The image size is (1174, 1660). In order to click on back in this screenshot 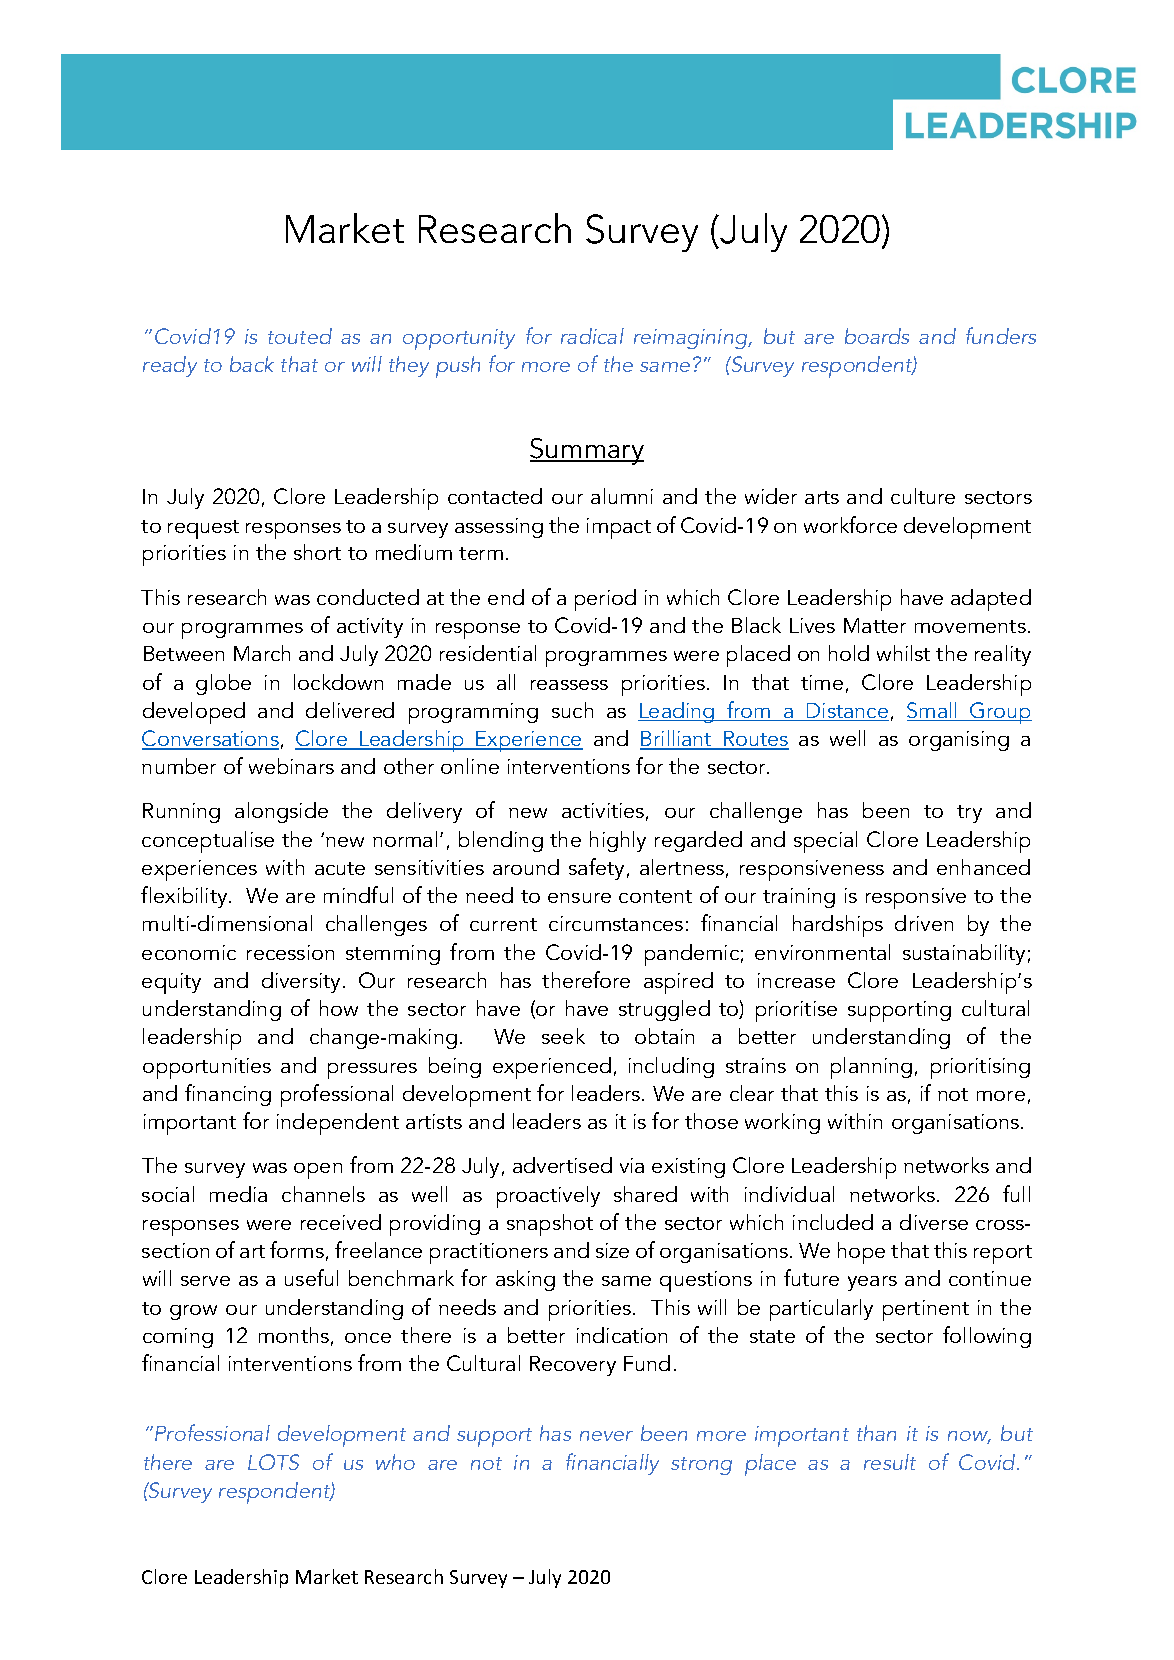, I will do `click(252, 364)`.
